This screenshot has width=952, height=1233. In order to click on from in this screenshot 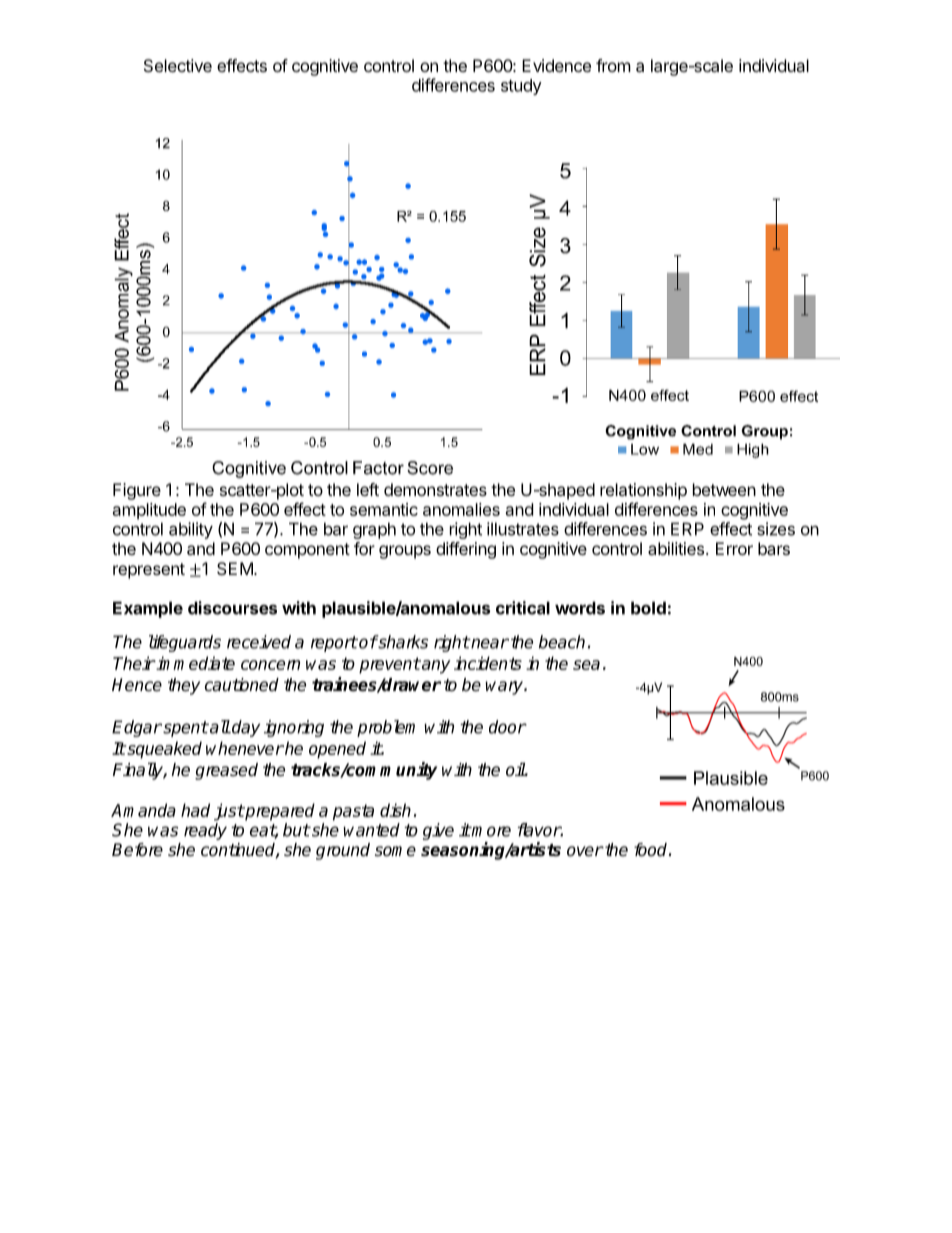, I will do `click(613, 65)`.
